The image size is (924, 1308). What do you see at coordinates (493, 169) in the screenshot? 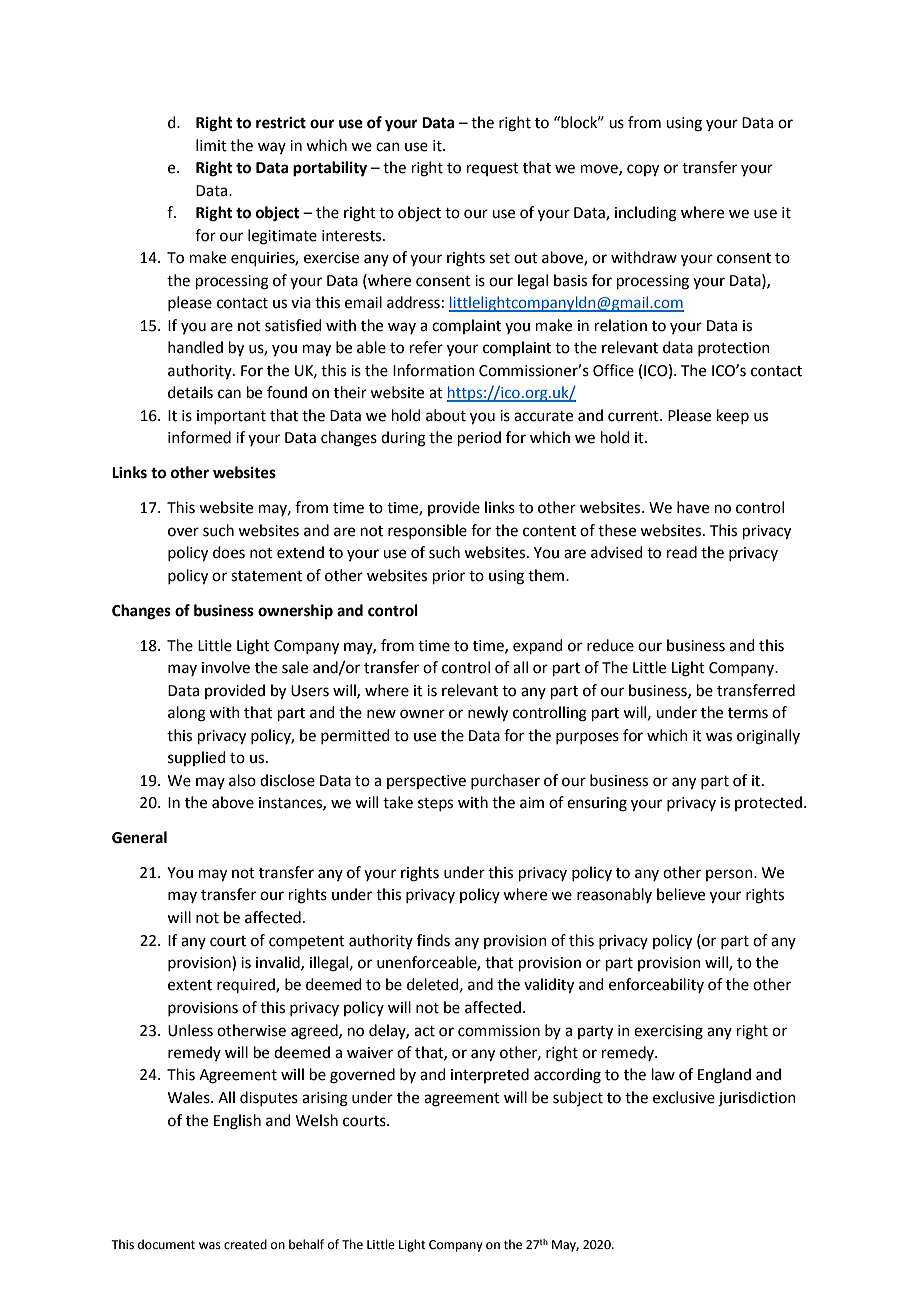
I see `request` at bounding box center [493, 169].
